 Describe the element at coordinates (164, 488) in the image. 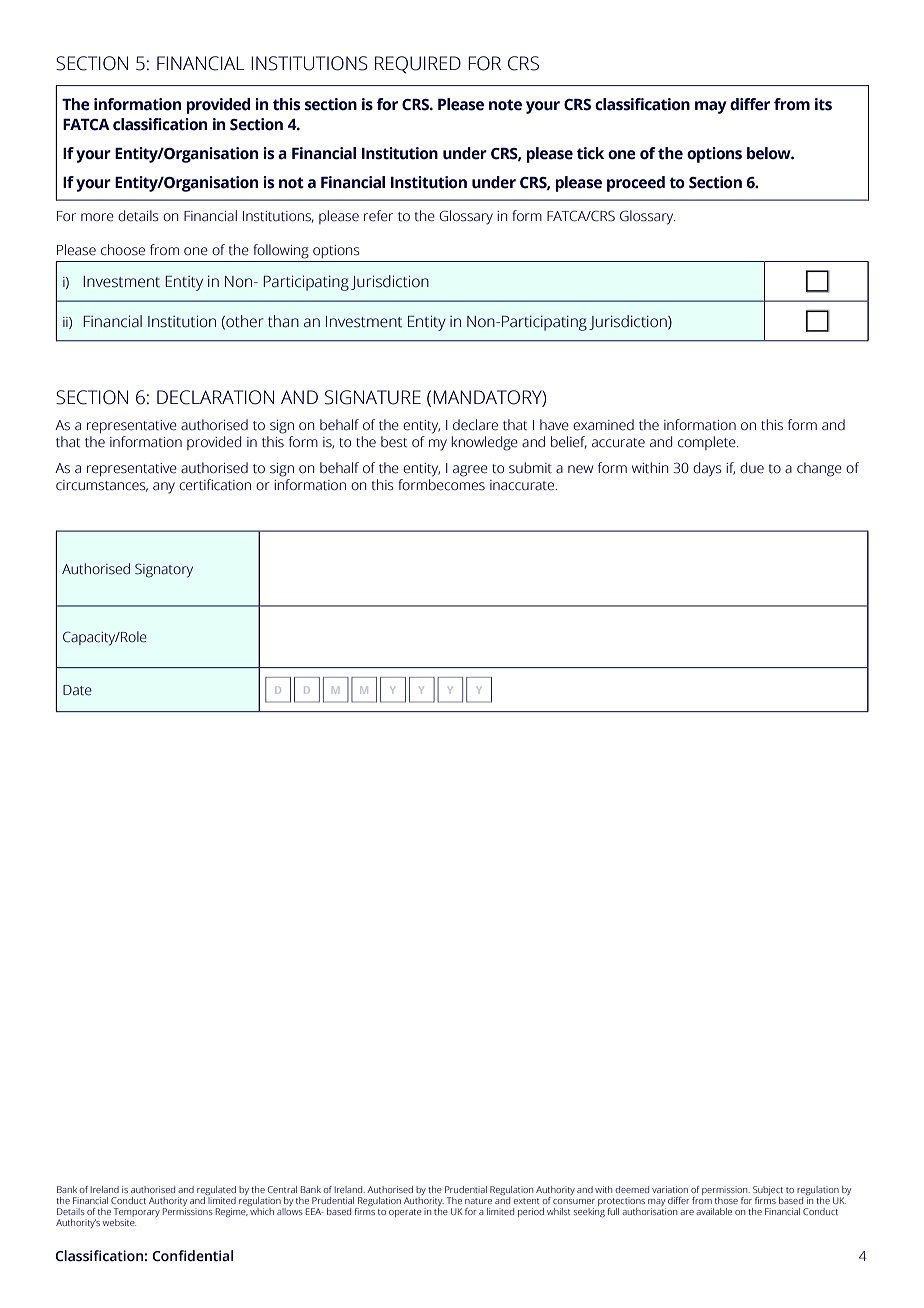

I see `any` at that location.
